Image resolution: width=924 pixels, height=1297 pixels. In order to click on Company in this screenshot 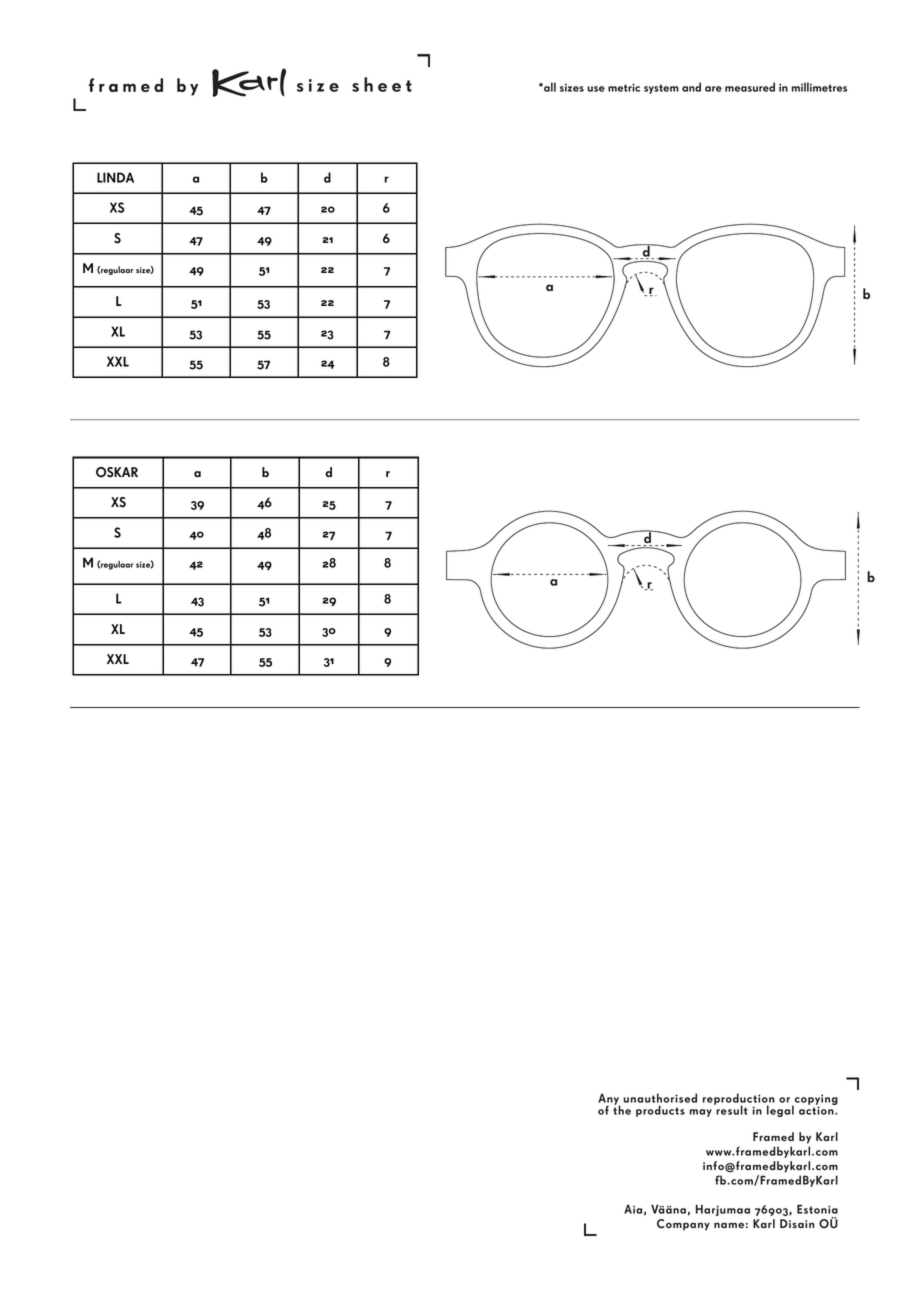, I will do `click(683, 1225)`.
